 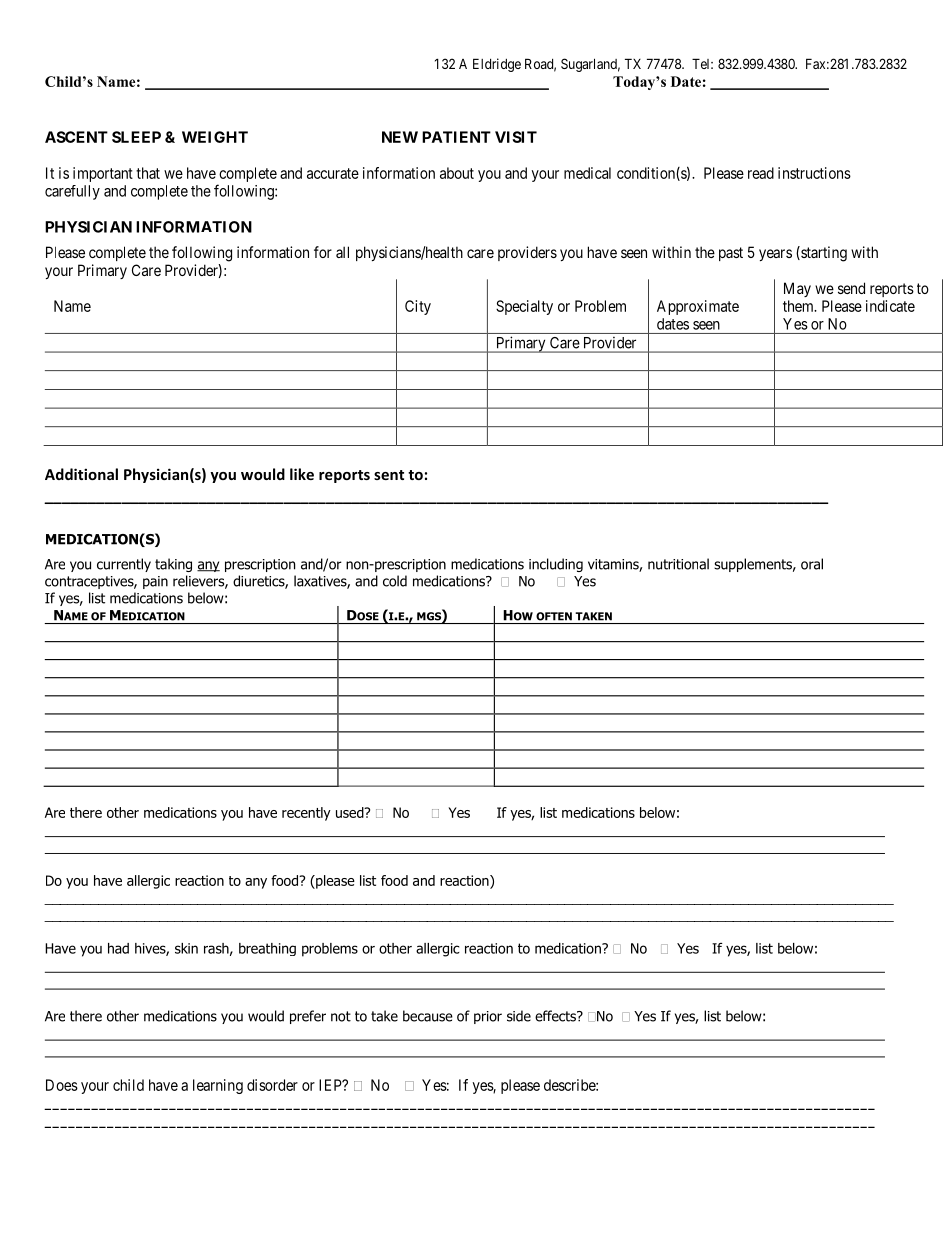 I want to click on including, so click(x=556, y=565).
